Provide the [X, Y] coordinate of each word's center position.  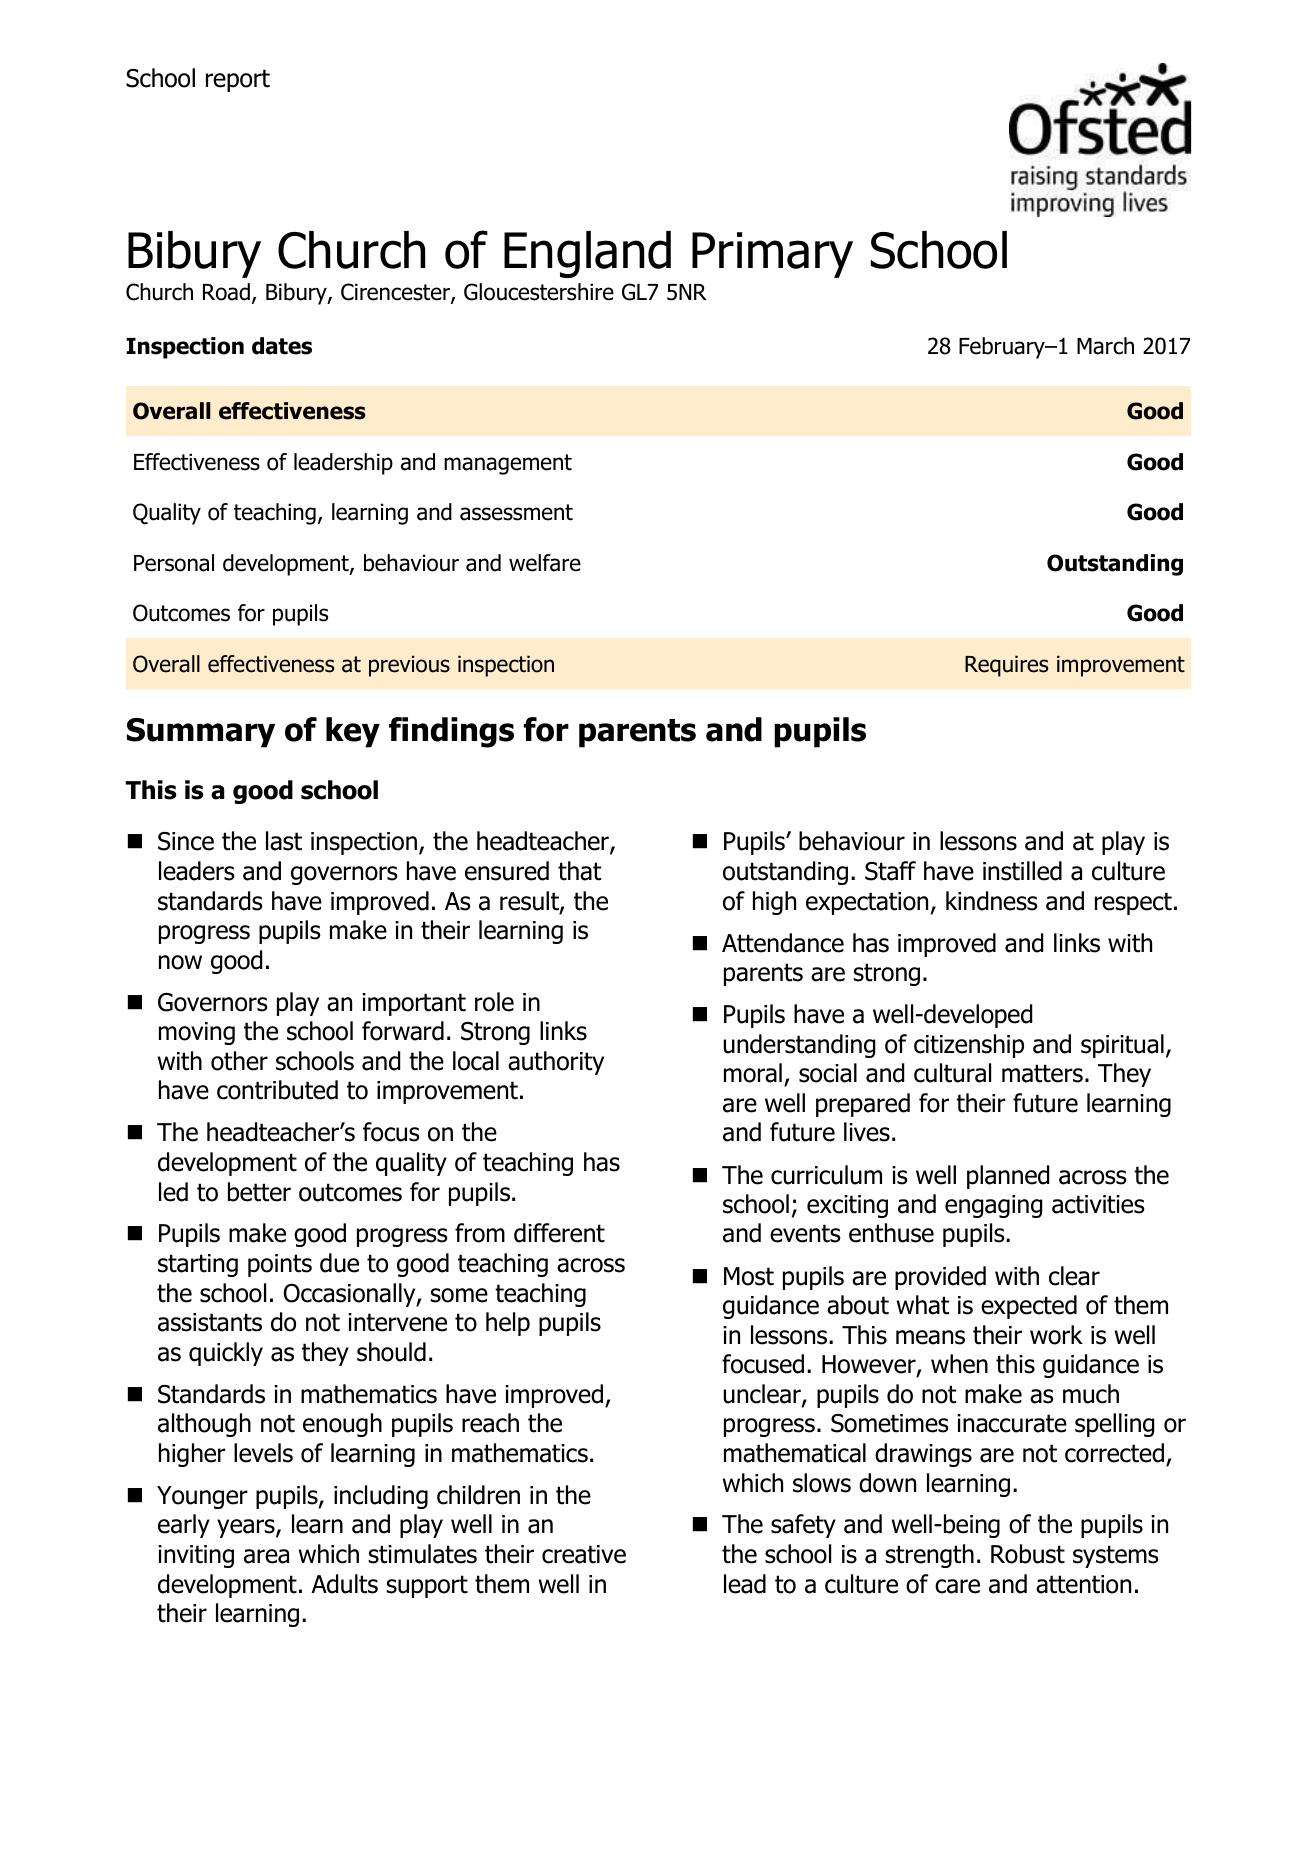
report [238, 80]
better [259, 1192]
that [579, 871]
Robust [1028, 1554]
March [1105, 346]
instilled [1022, 871]
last [284, 841]
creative [584, 1554]
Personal [174, 563]
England [587, 254]
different [559, 1233]
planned [1008, 1177]
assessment [516, 512]
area [266, 1556]
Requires [1006, 666]
